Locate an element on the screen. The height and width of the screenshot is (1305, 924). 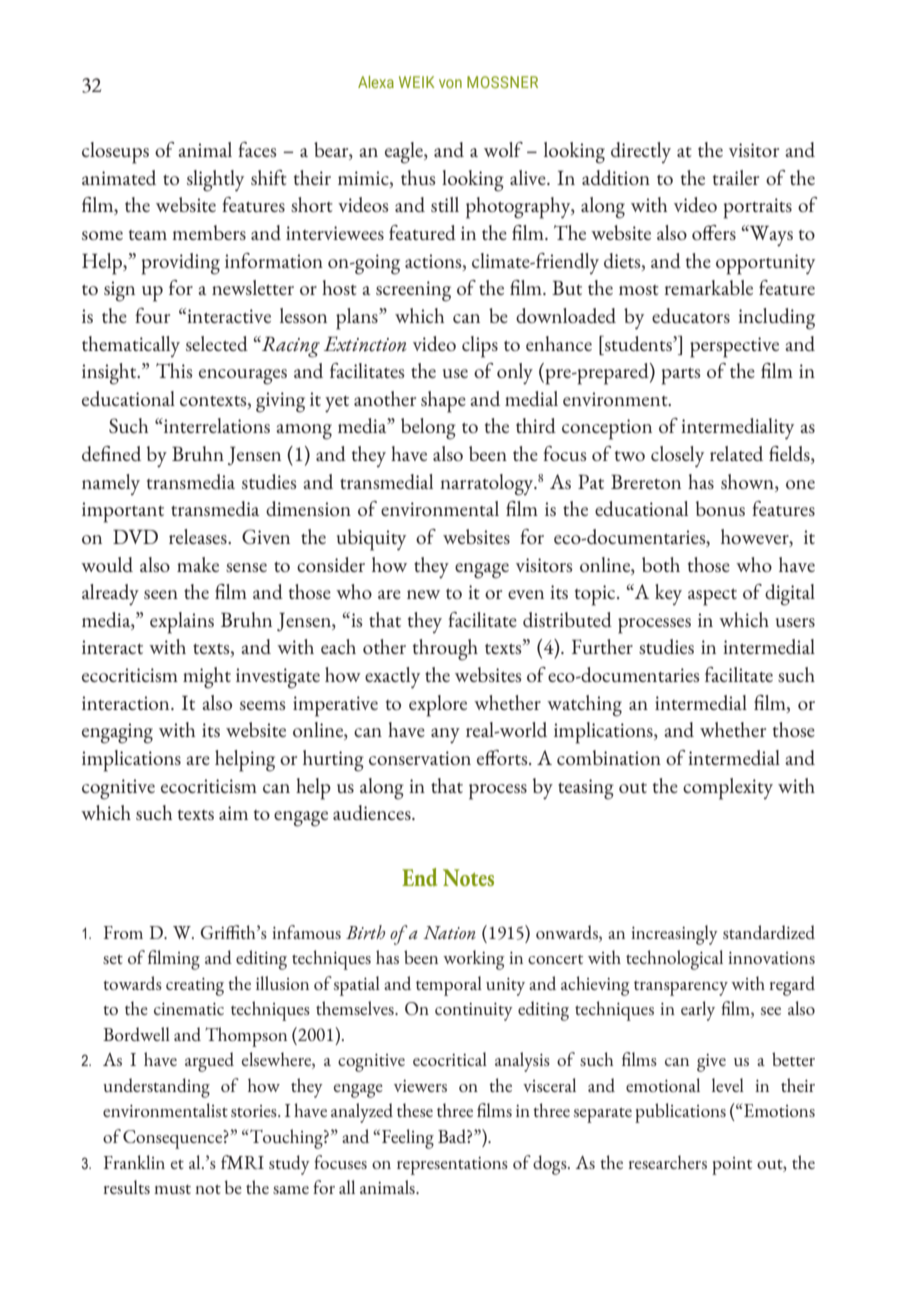
von is located at coordinates (450, 83).
